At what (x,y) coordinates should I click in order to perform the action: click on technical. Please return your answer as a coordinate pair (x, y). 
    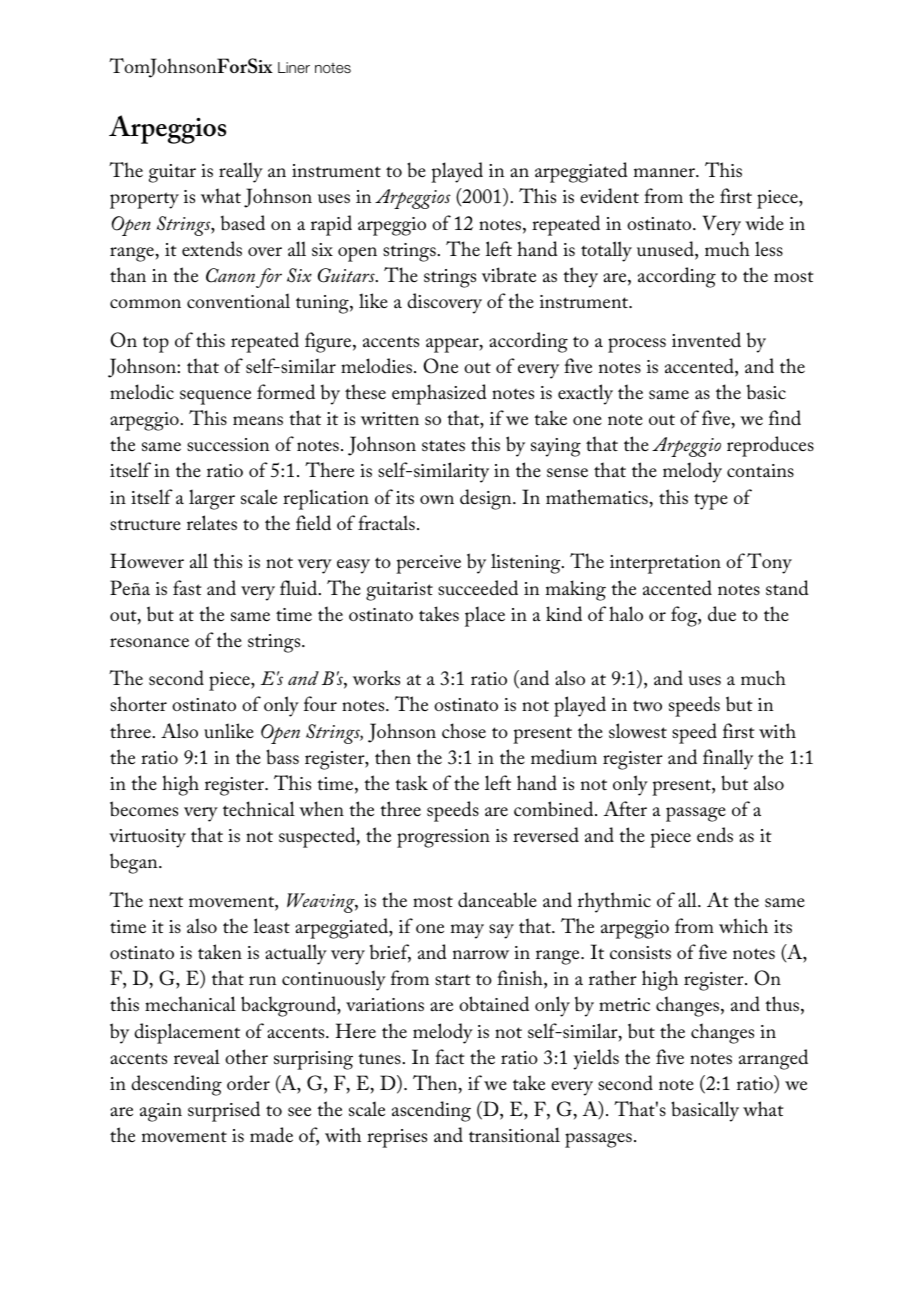
    Looking at the image, I should click on (259, 809).
